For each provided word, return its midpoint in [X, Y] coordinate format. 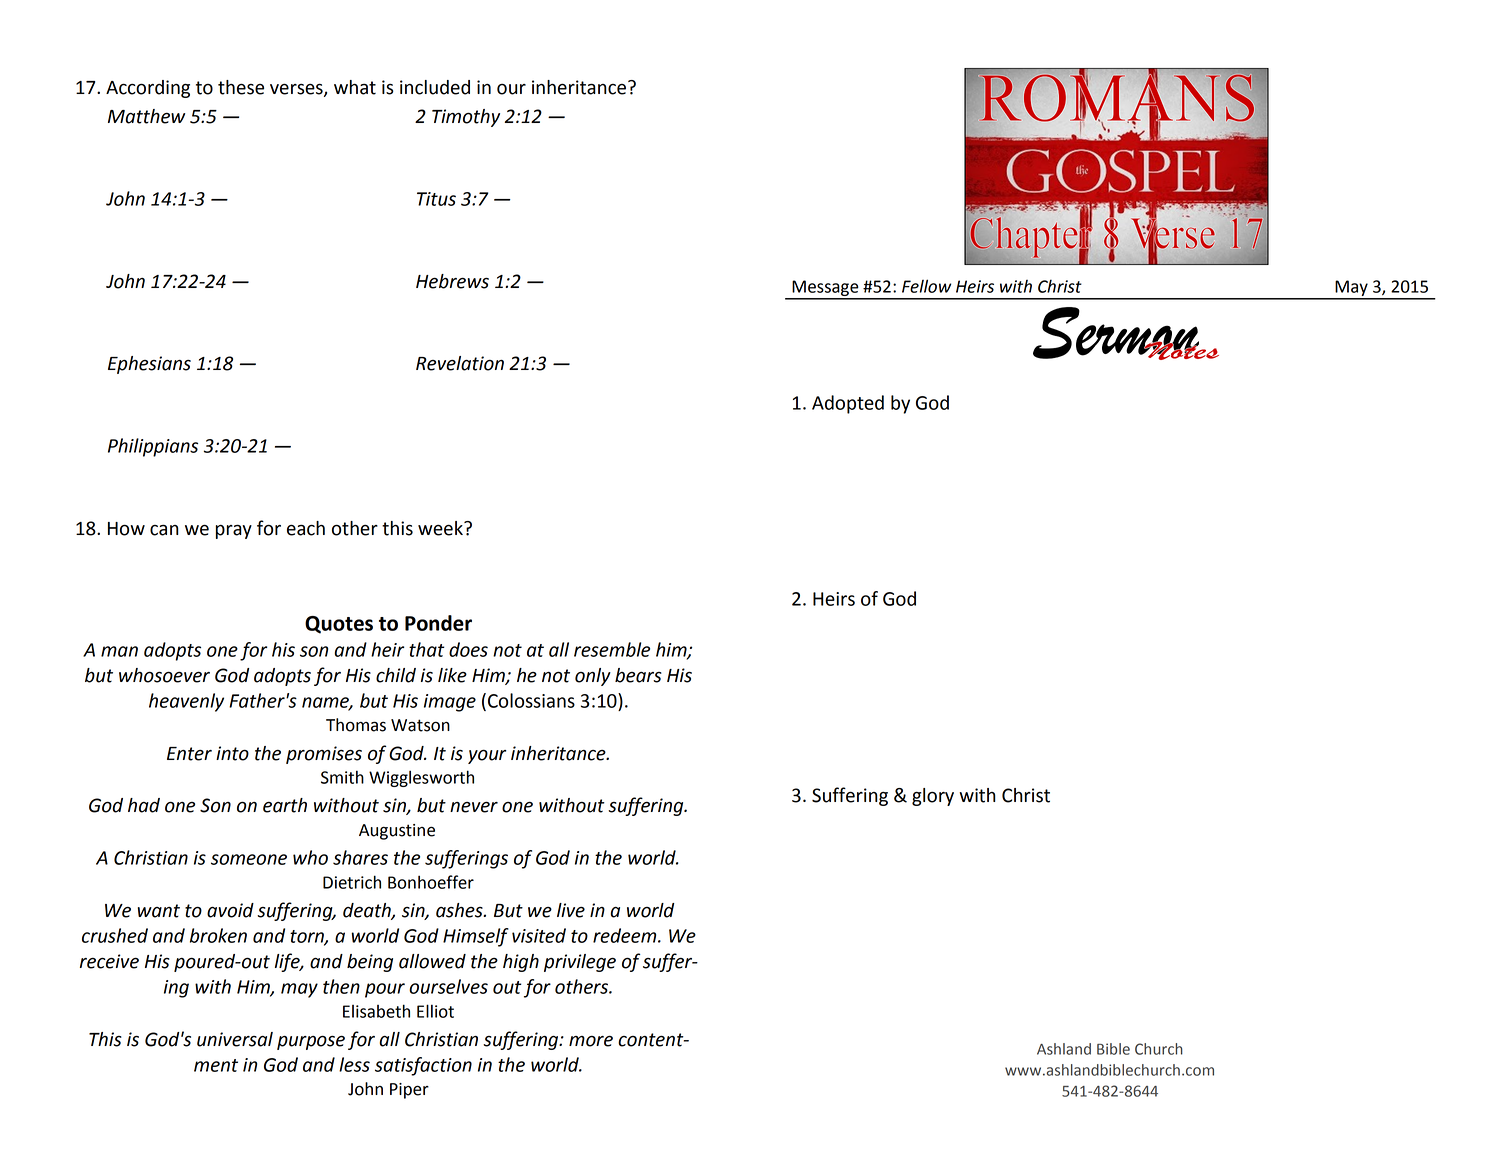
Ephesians [149, 365]
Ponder [438, 623]
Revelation [460, 363]
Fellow [926, 286]
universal [235, 1039]
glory [933, 797]
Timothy [466, 118]
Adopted [848, 404]
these [241, 87]
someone [249, 859]
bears [638, 675]
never [474, 807]
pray [234, 531]
